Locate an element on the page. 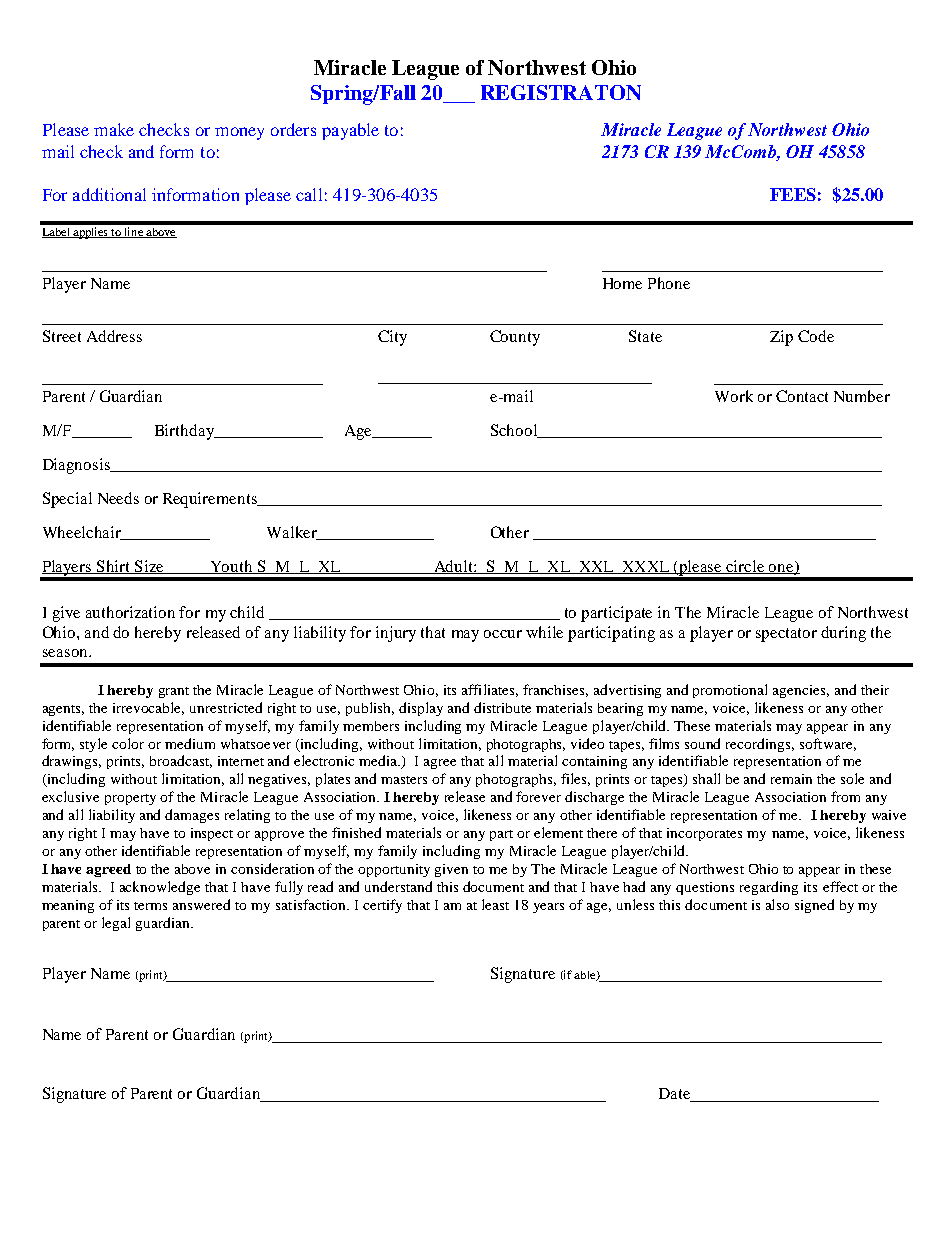  terms is located at coordinates (150, 906).
